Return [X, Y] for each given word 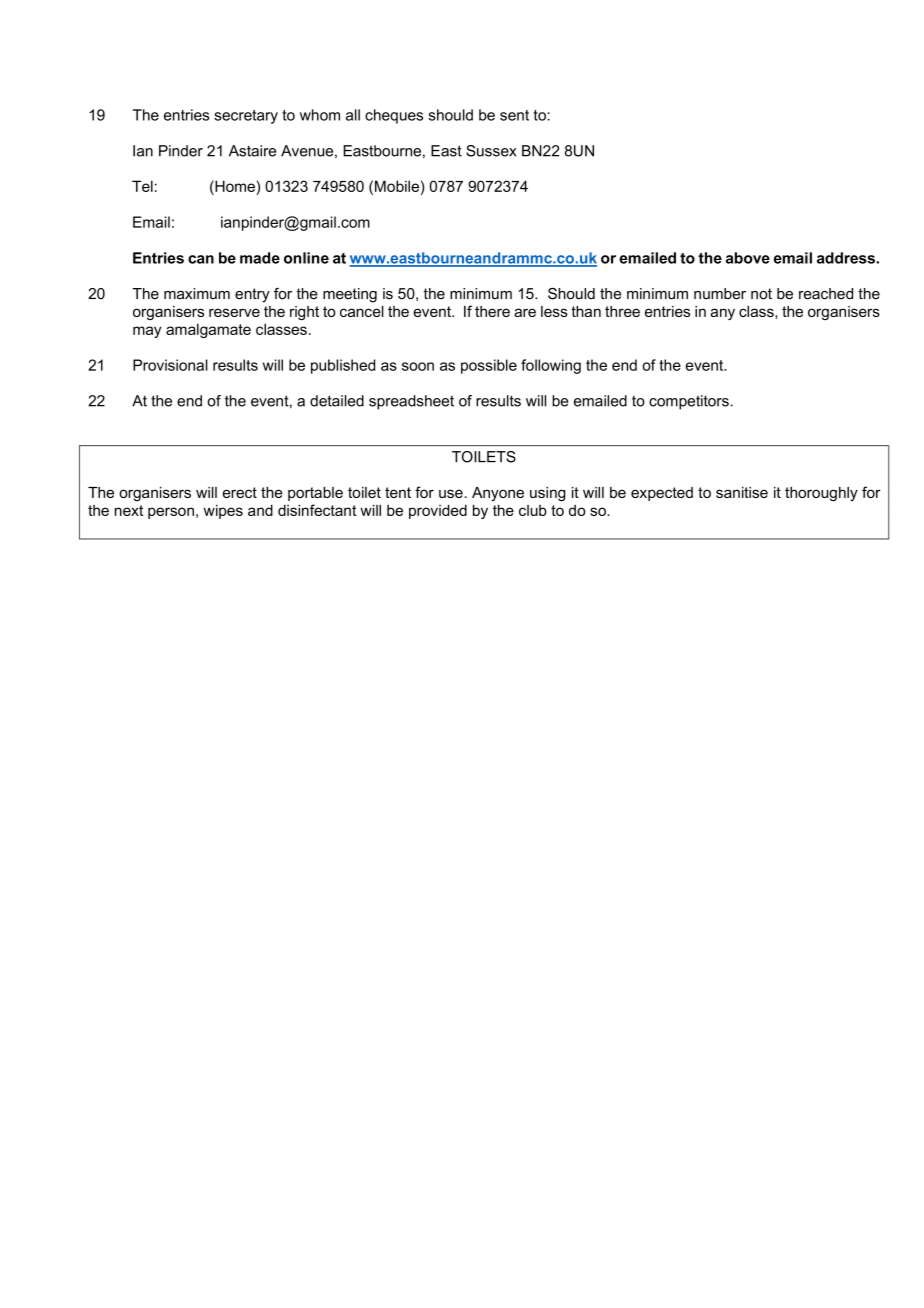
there [492, 311]
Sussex [491, 151]
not [761, 294]
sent [514, 115]
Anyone [498, 494]
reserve [234, 312]
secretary [246, 117]
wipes [223, 511]
